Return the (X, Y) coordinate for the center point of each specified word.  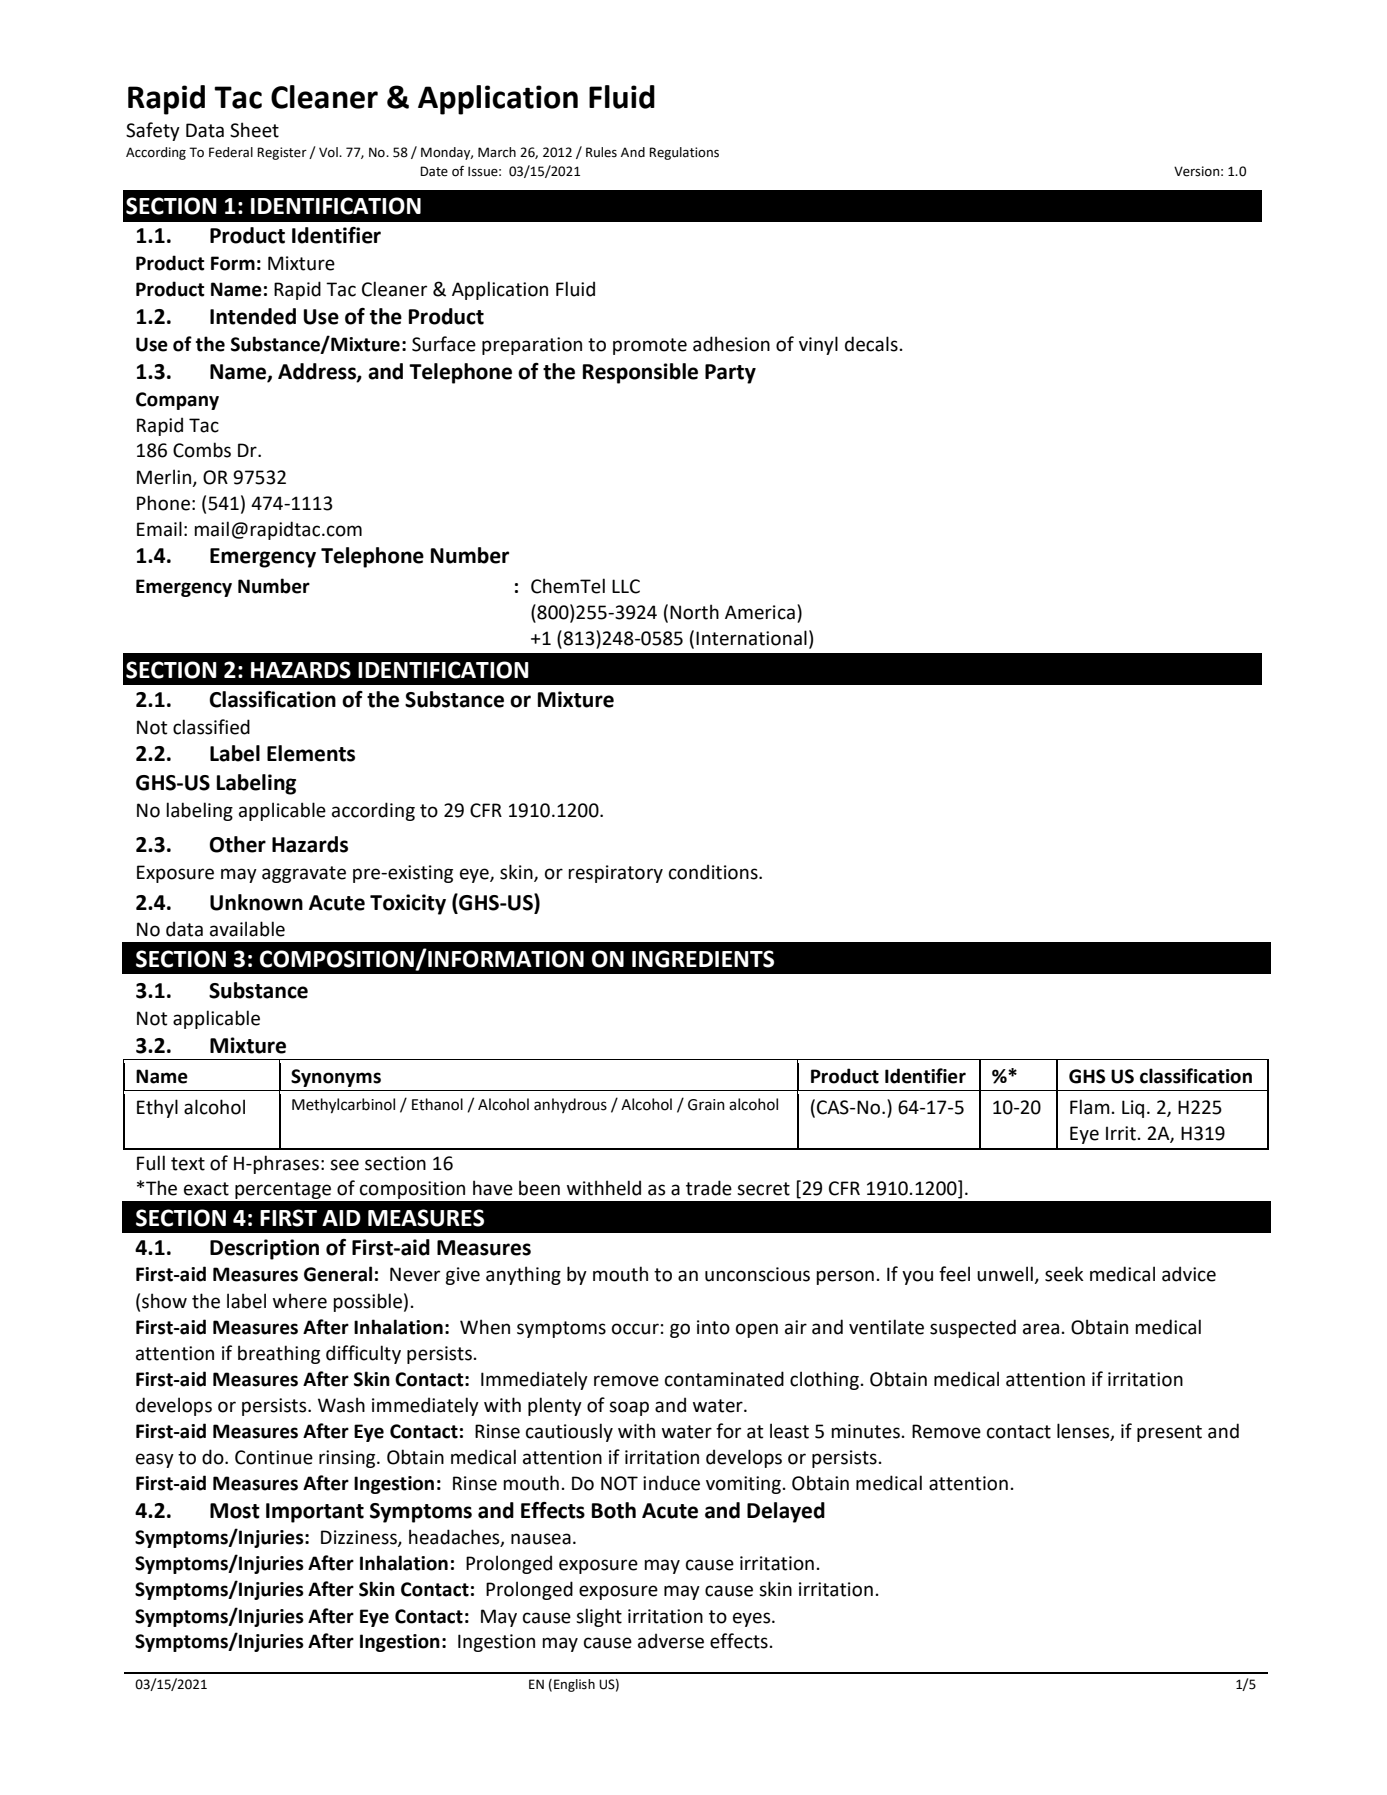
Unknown (256, 902)
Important (315, 1513)
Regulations (684, 153)
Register (282, 153)
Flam (1090, 1107)
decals (871, 344)
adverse (671, 1641)
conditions (714, 872)
